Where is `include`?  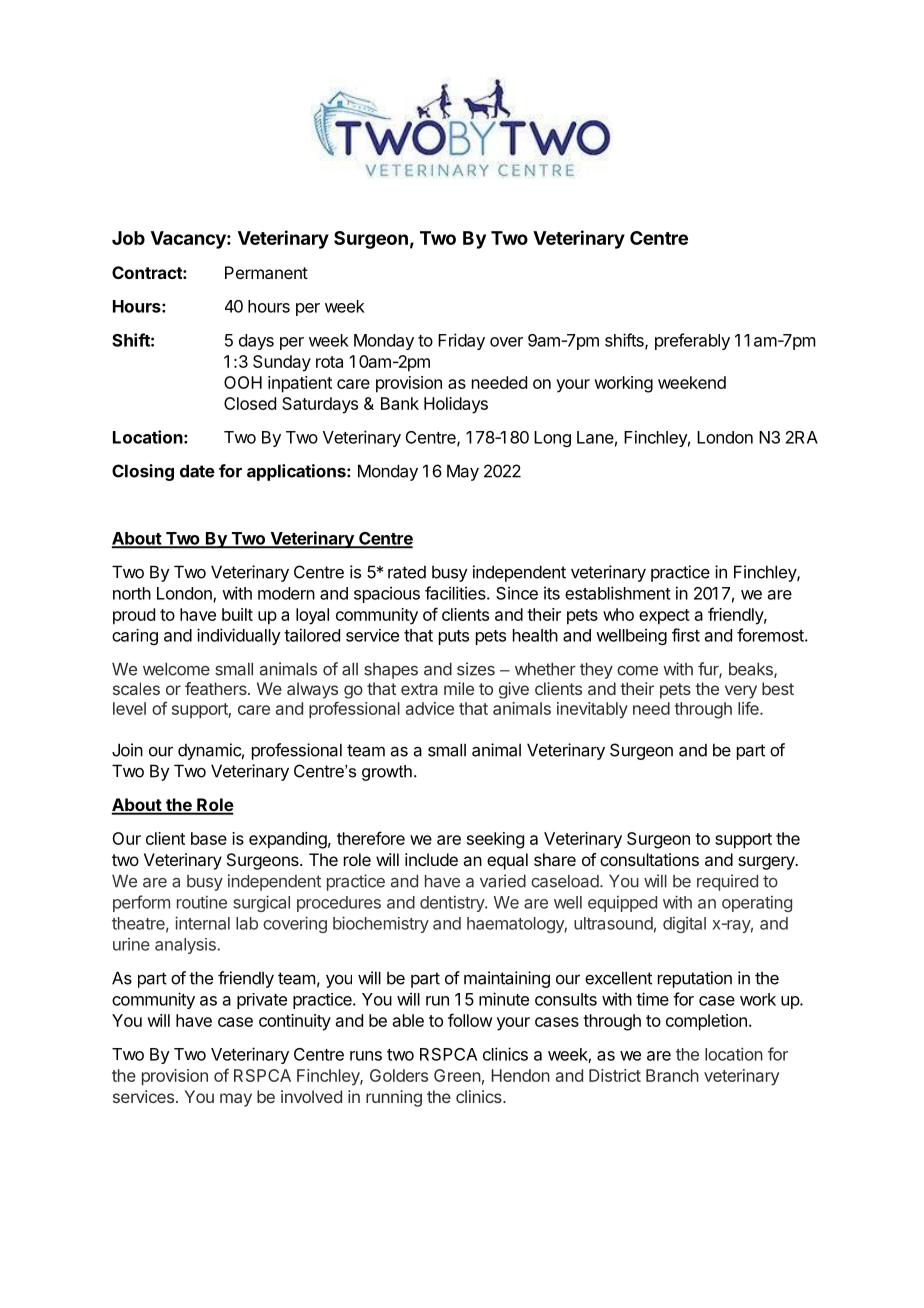 include is located at coordinates (431, 859).
